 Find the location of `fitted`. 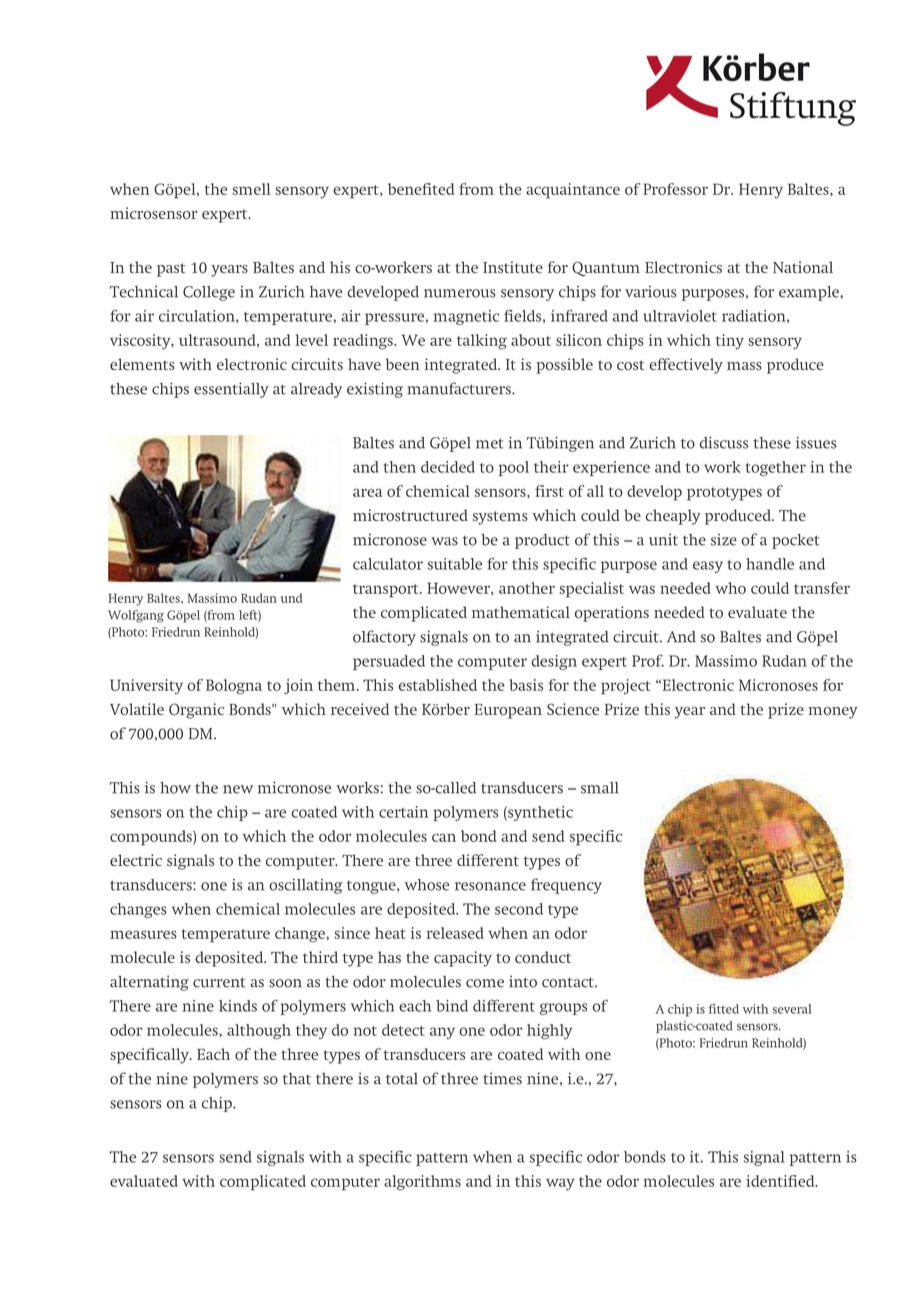

fitted is located at coordinates (724, 1009).
